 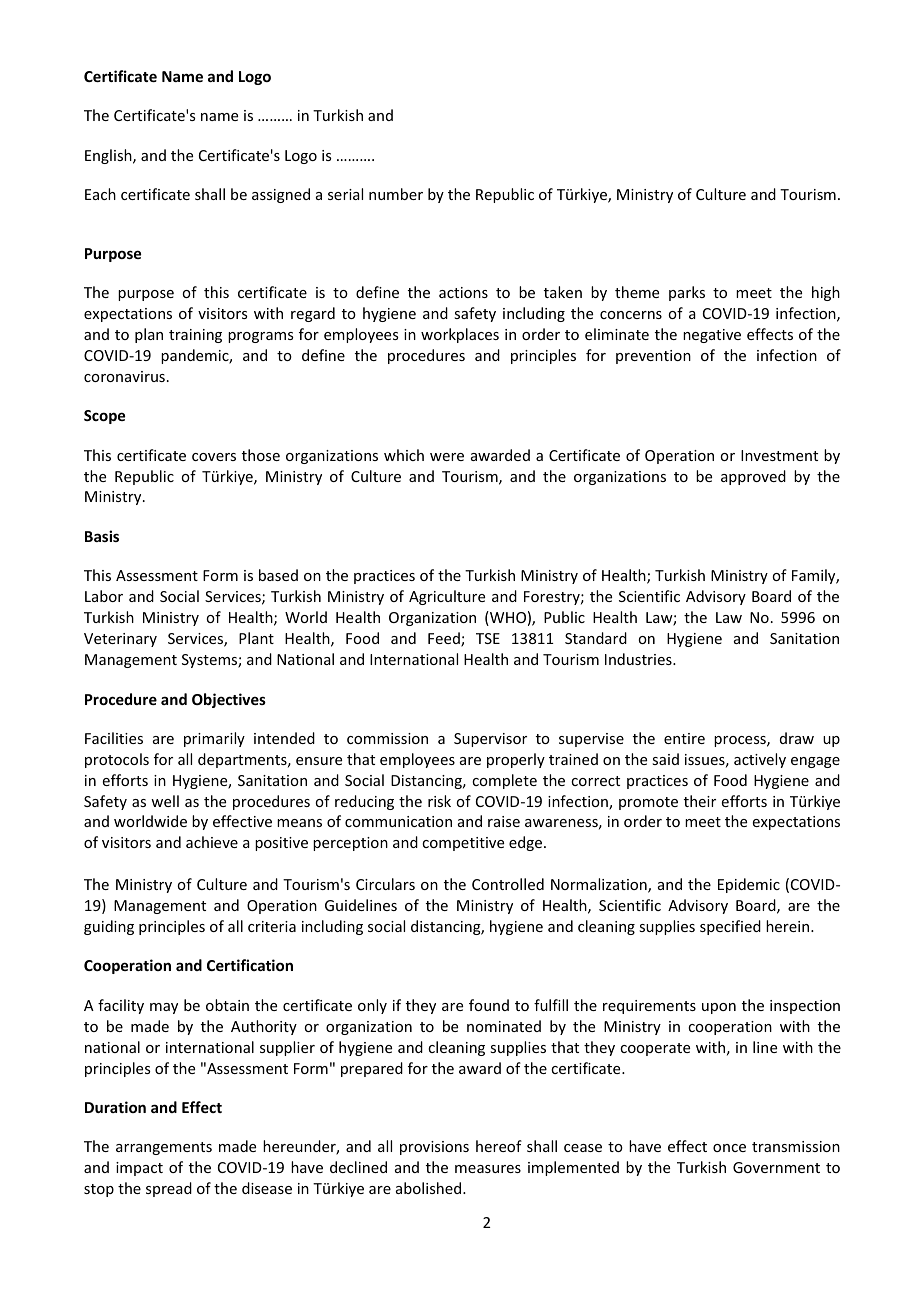 What do you see at coordinates (100, 194) in the screenshot?
I see `Each` at bounding box center [100, 194].
